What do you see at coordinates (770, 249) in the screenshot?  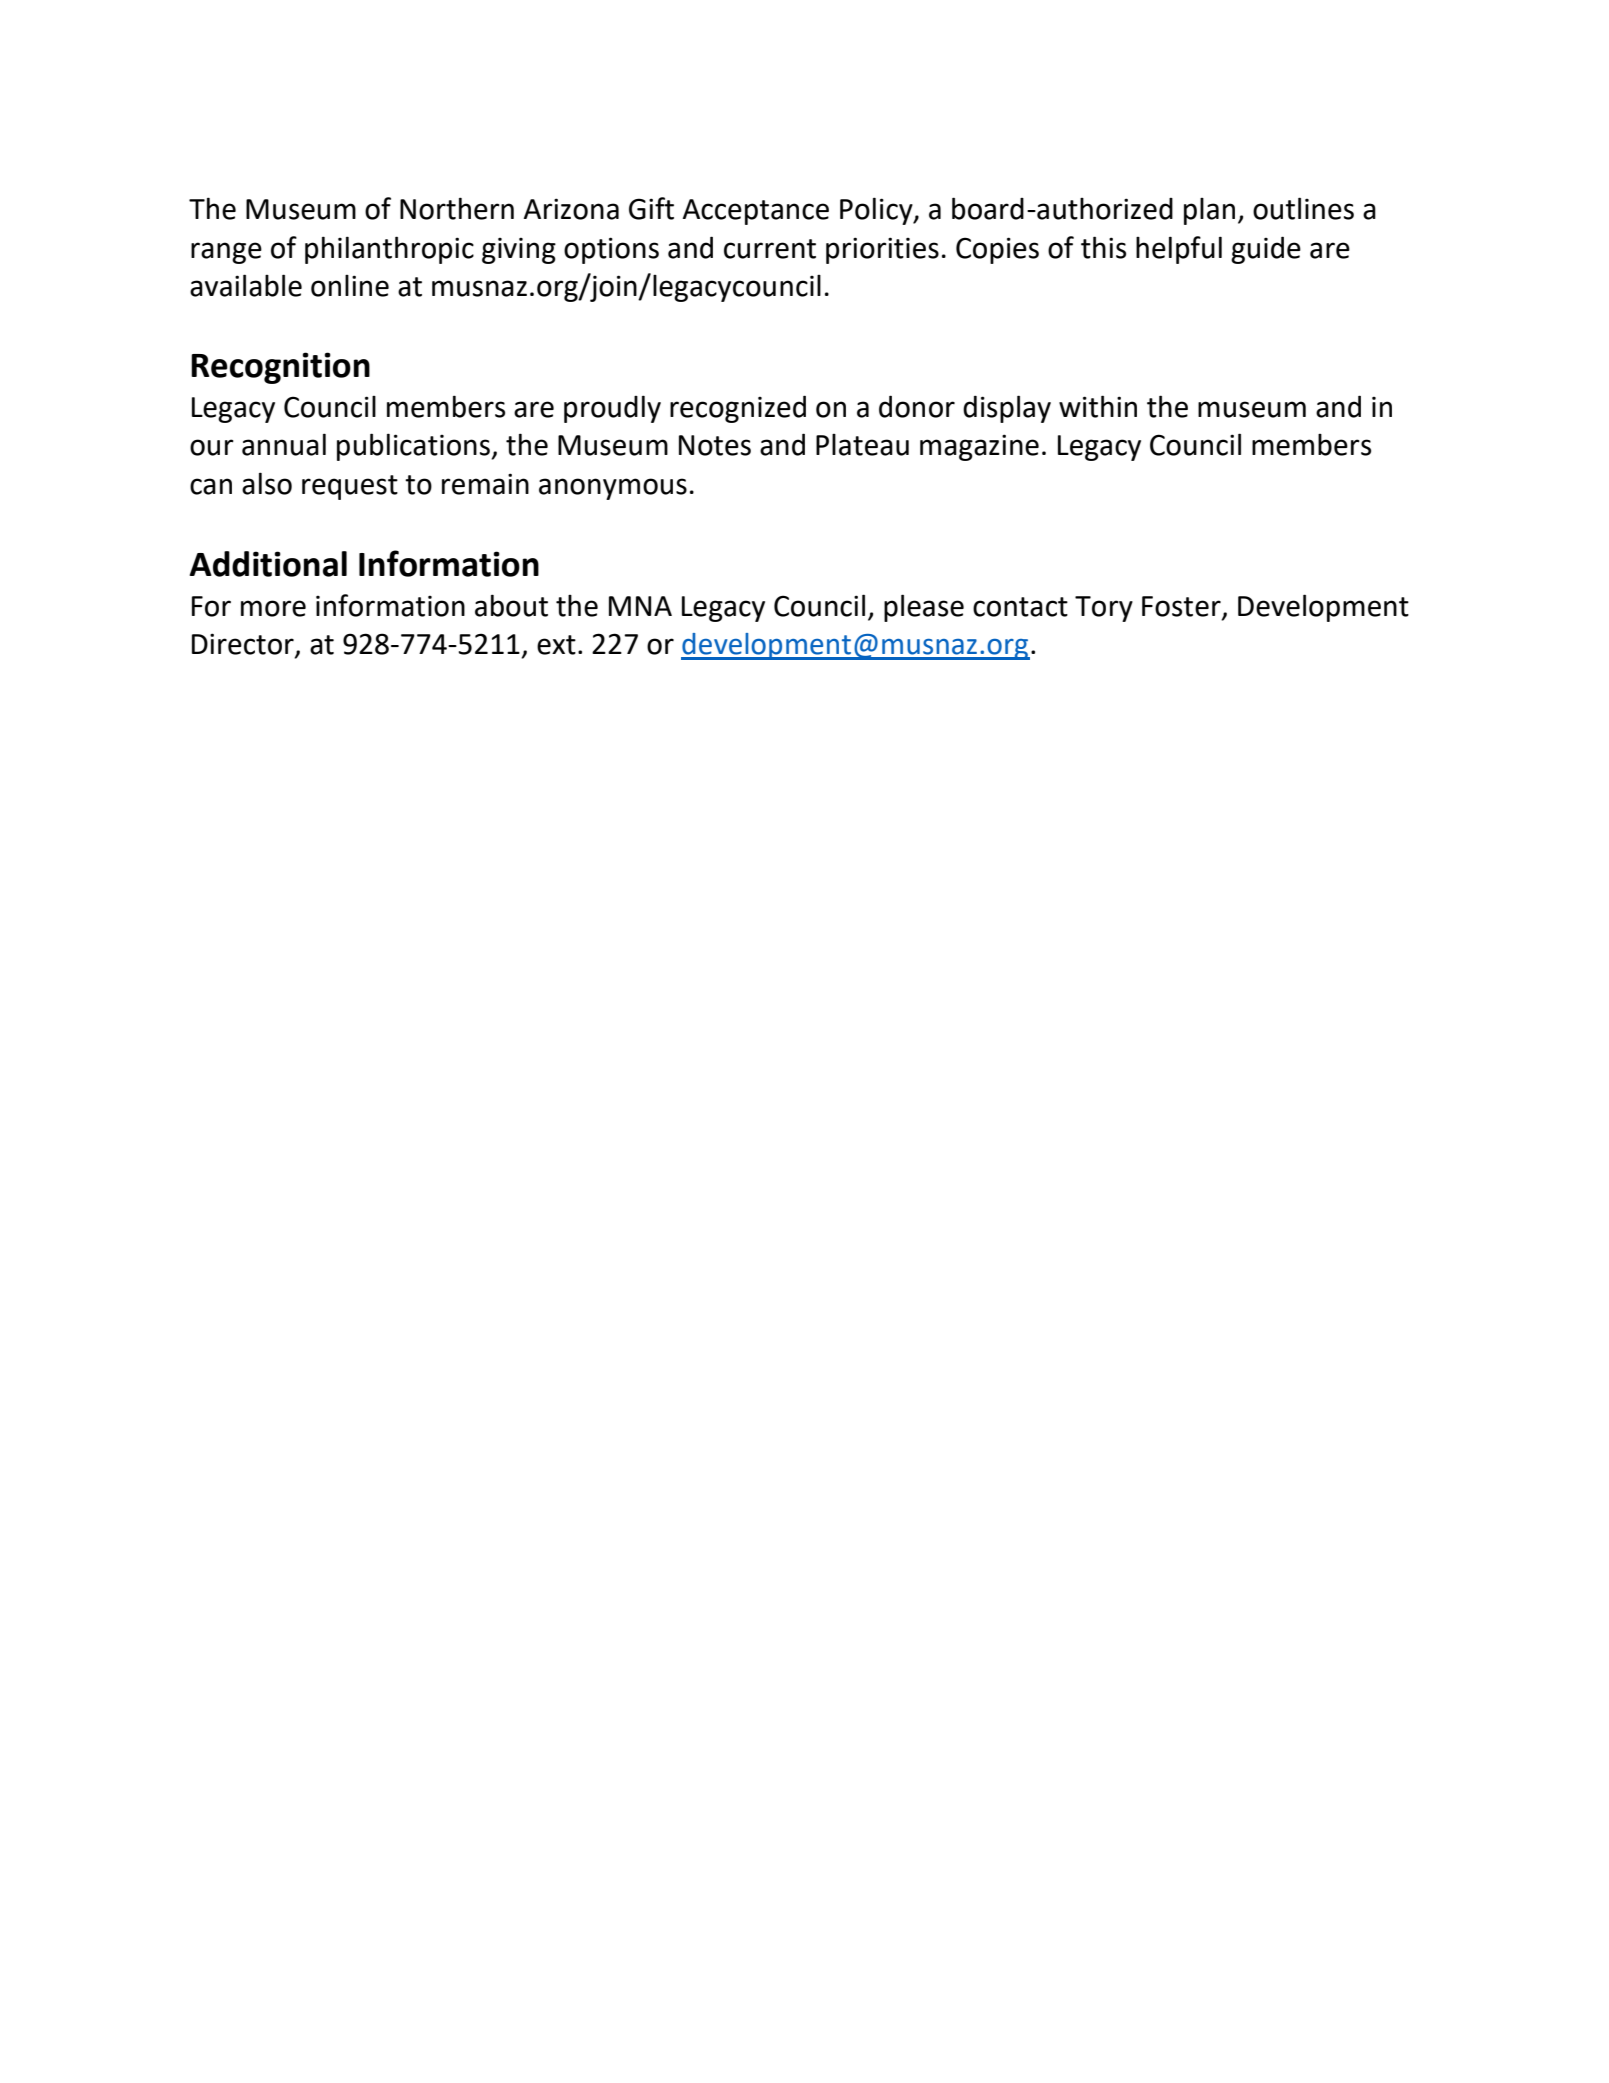 I see `current` at bounding box center [770, 249].
